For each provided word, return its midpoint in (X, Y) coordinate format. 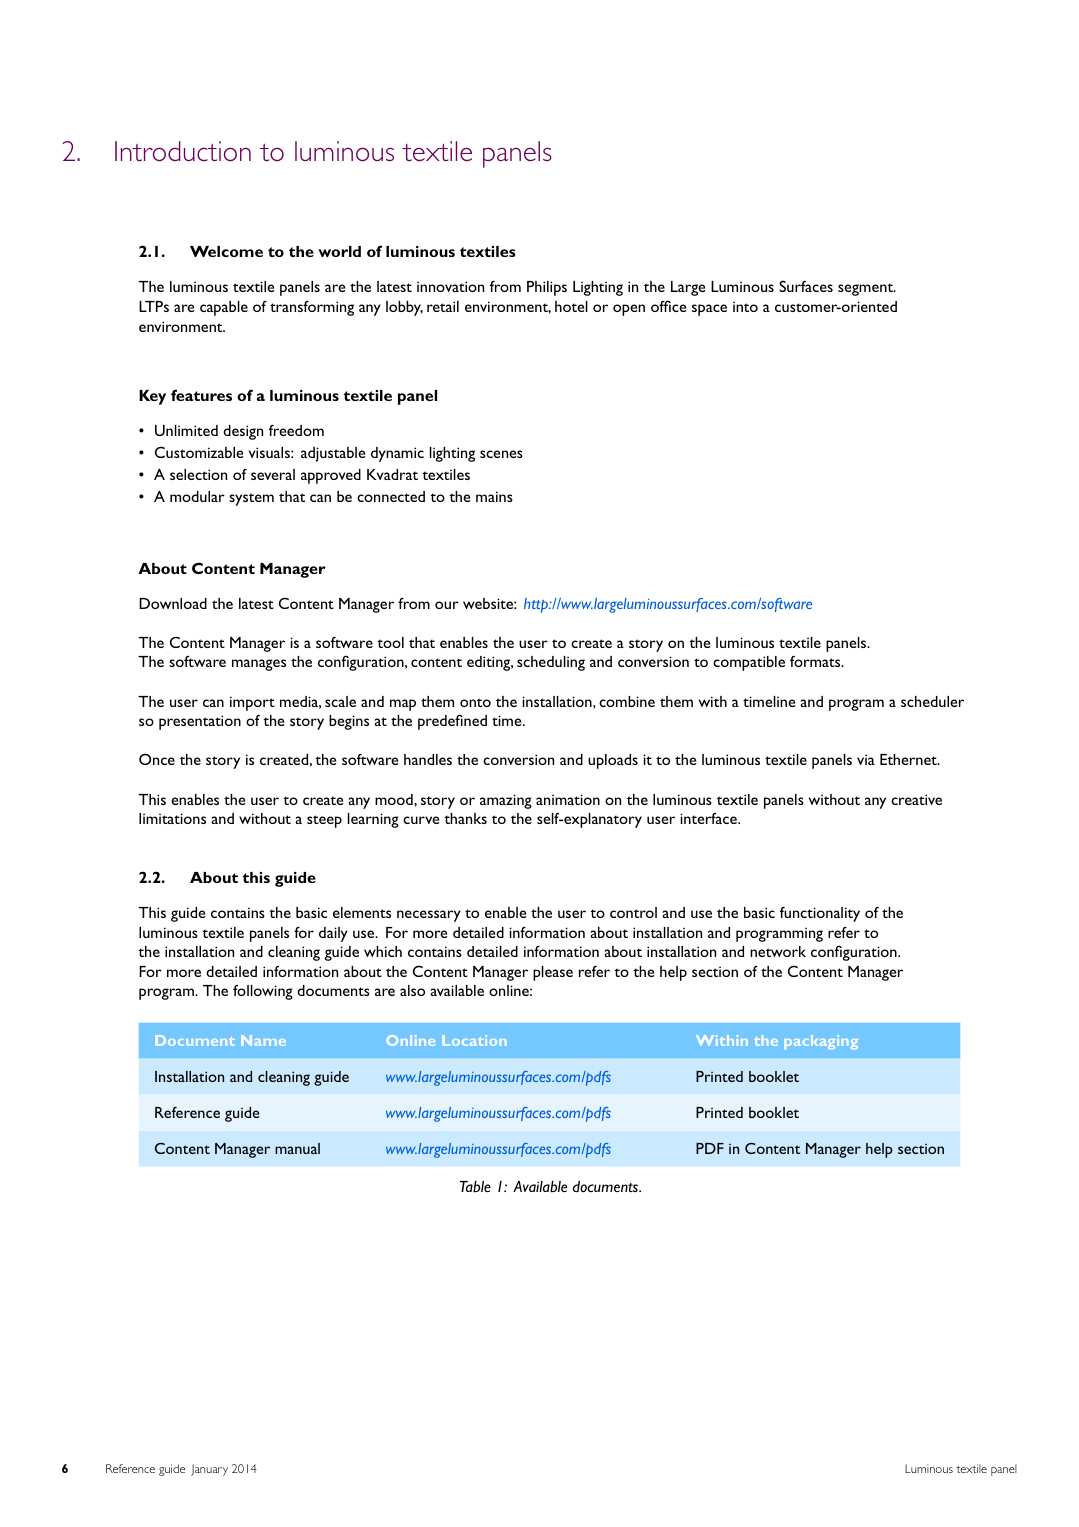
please (553, 973)
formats (816, 661)
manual (297, 1148)
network (778, 951)
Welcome (226, 251)
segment (866, 289)
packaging (821, 1042)
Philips (547, 288)
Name (263, 1040)
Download (173, 603)
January (209, 1470)
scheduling (551, 663)
